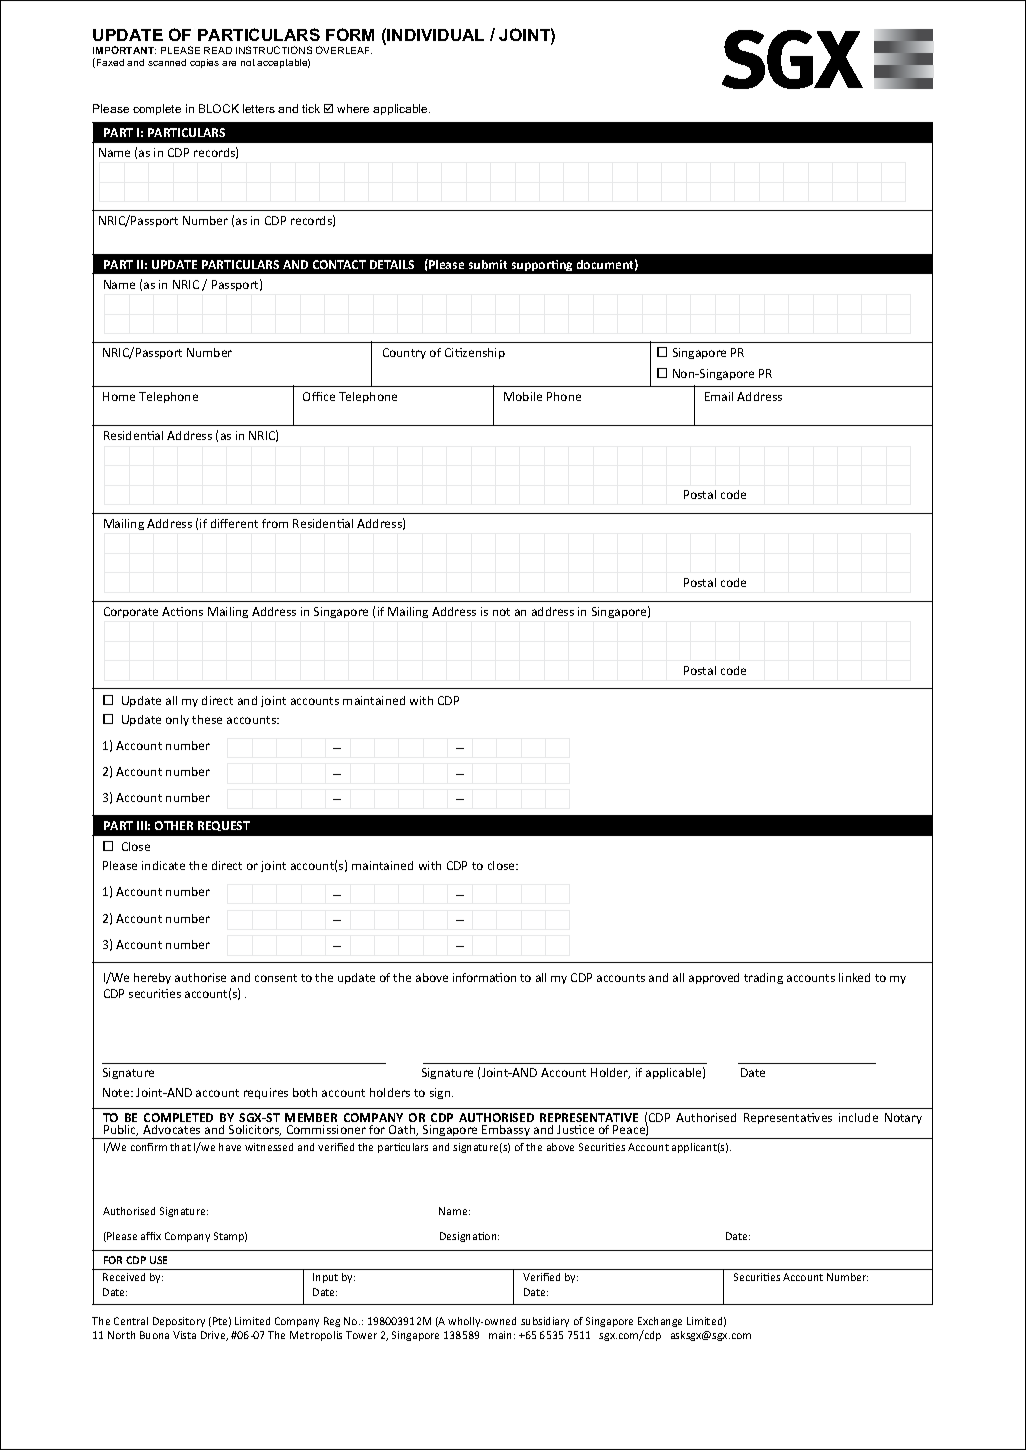 The height and width of the screenshot is (1450, 1026). I want to click on Mobile, so click(523, 396).
